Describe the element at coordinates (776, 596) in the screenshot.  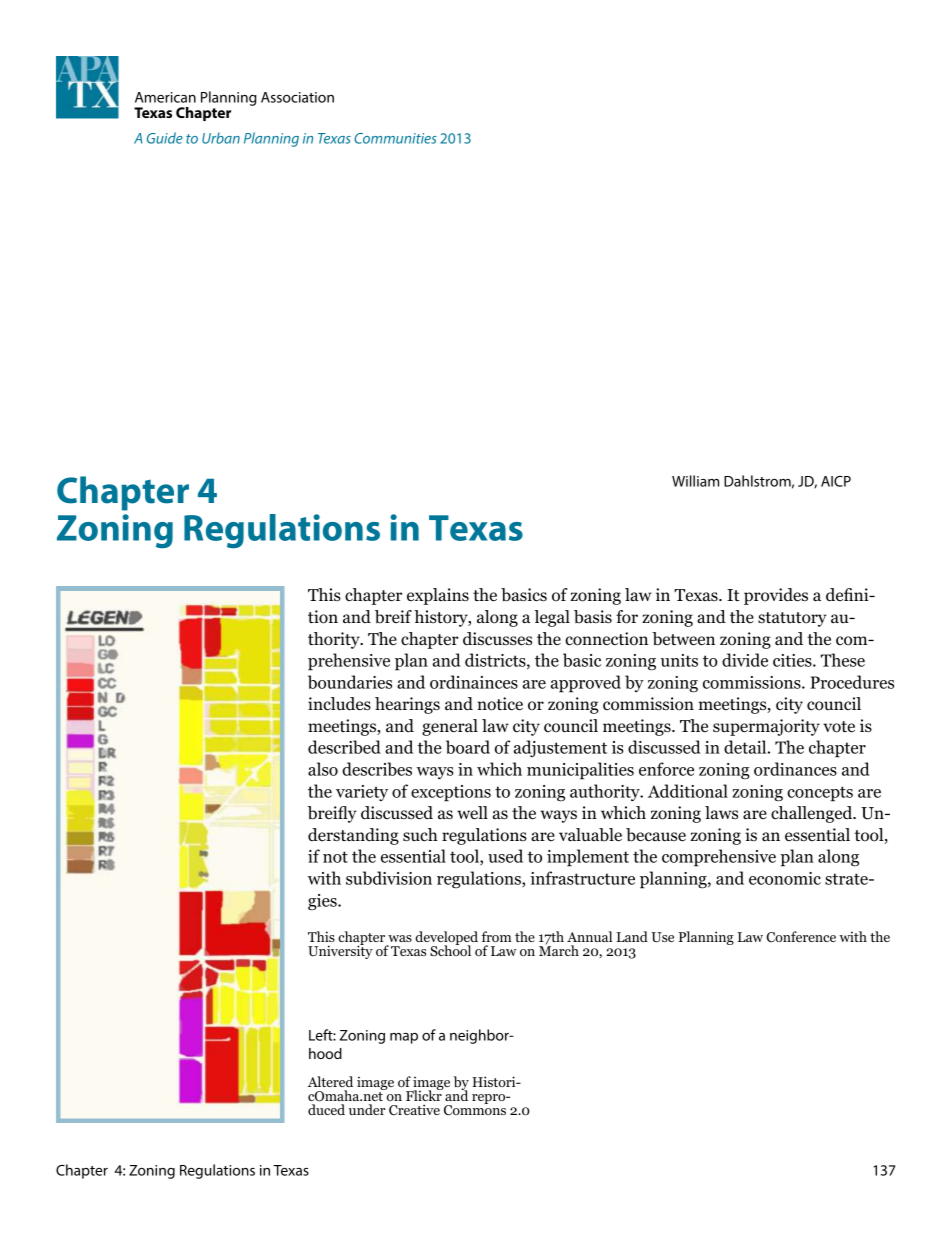
I see `provides` at that location.
